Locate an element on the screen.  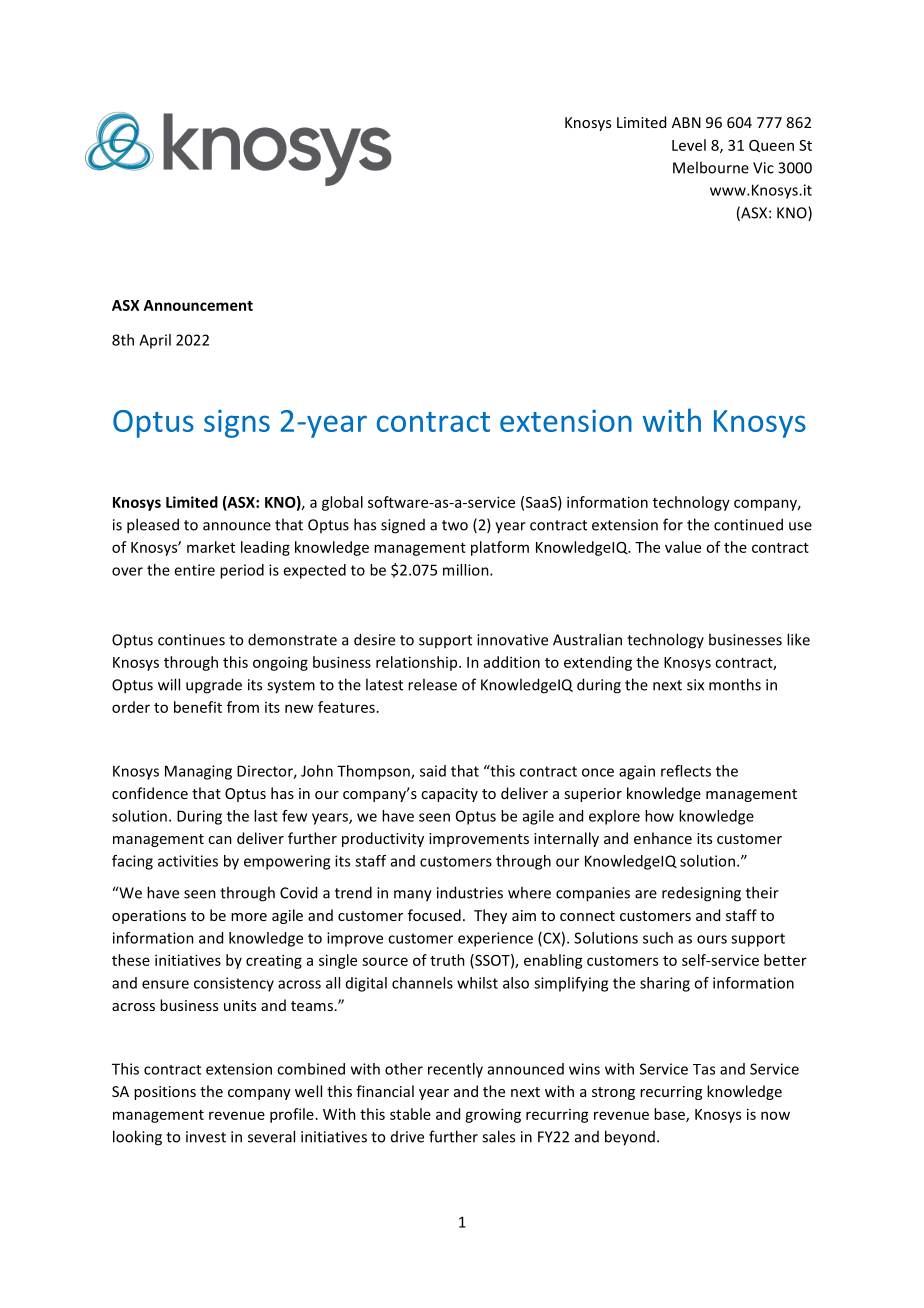
capacity is located at coordinates (449, 795).
